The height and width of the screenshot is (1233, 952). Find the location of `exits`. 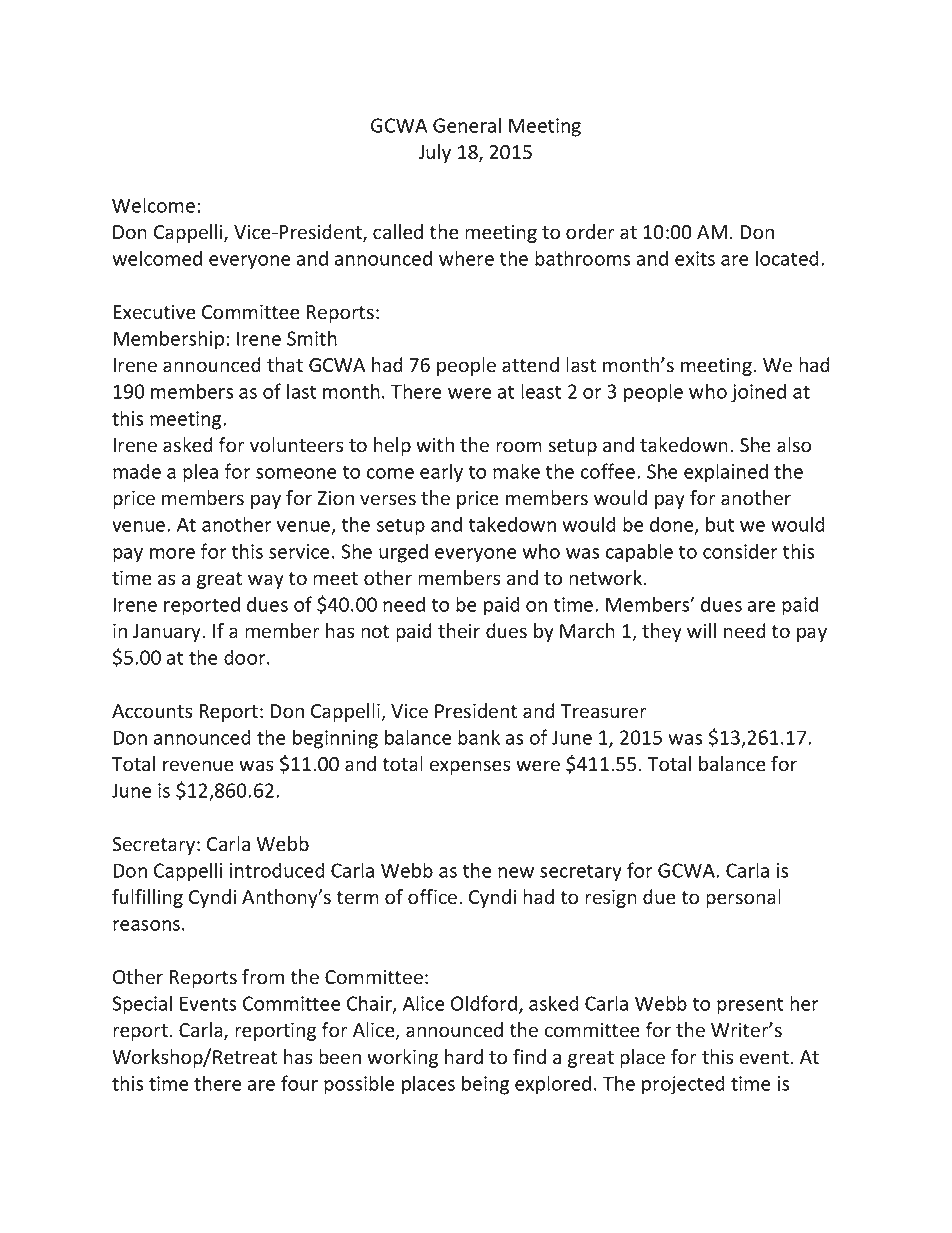

exits is located at coordinates (695, 258).
